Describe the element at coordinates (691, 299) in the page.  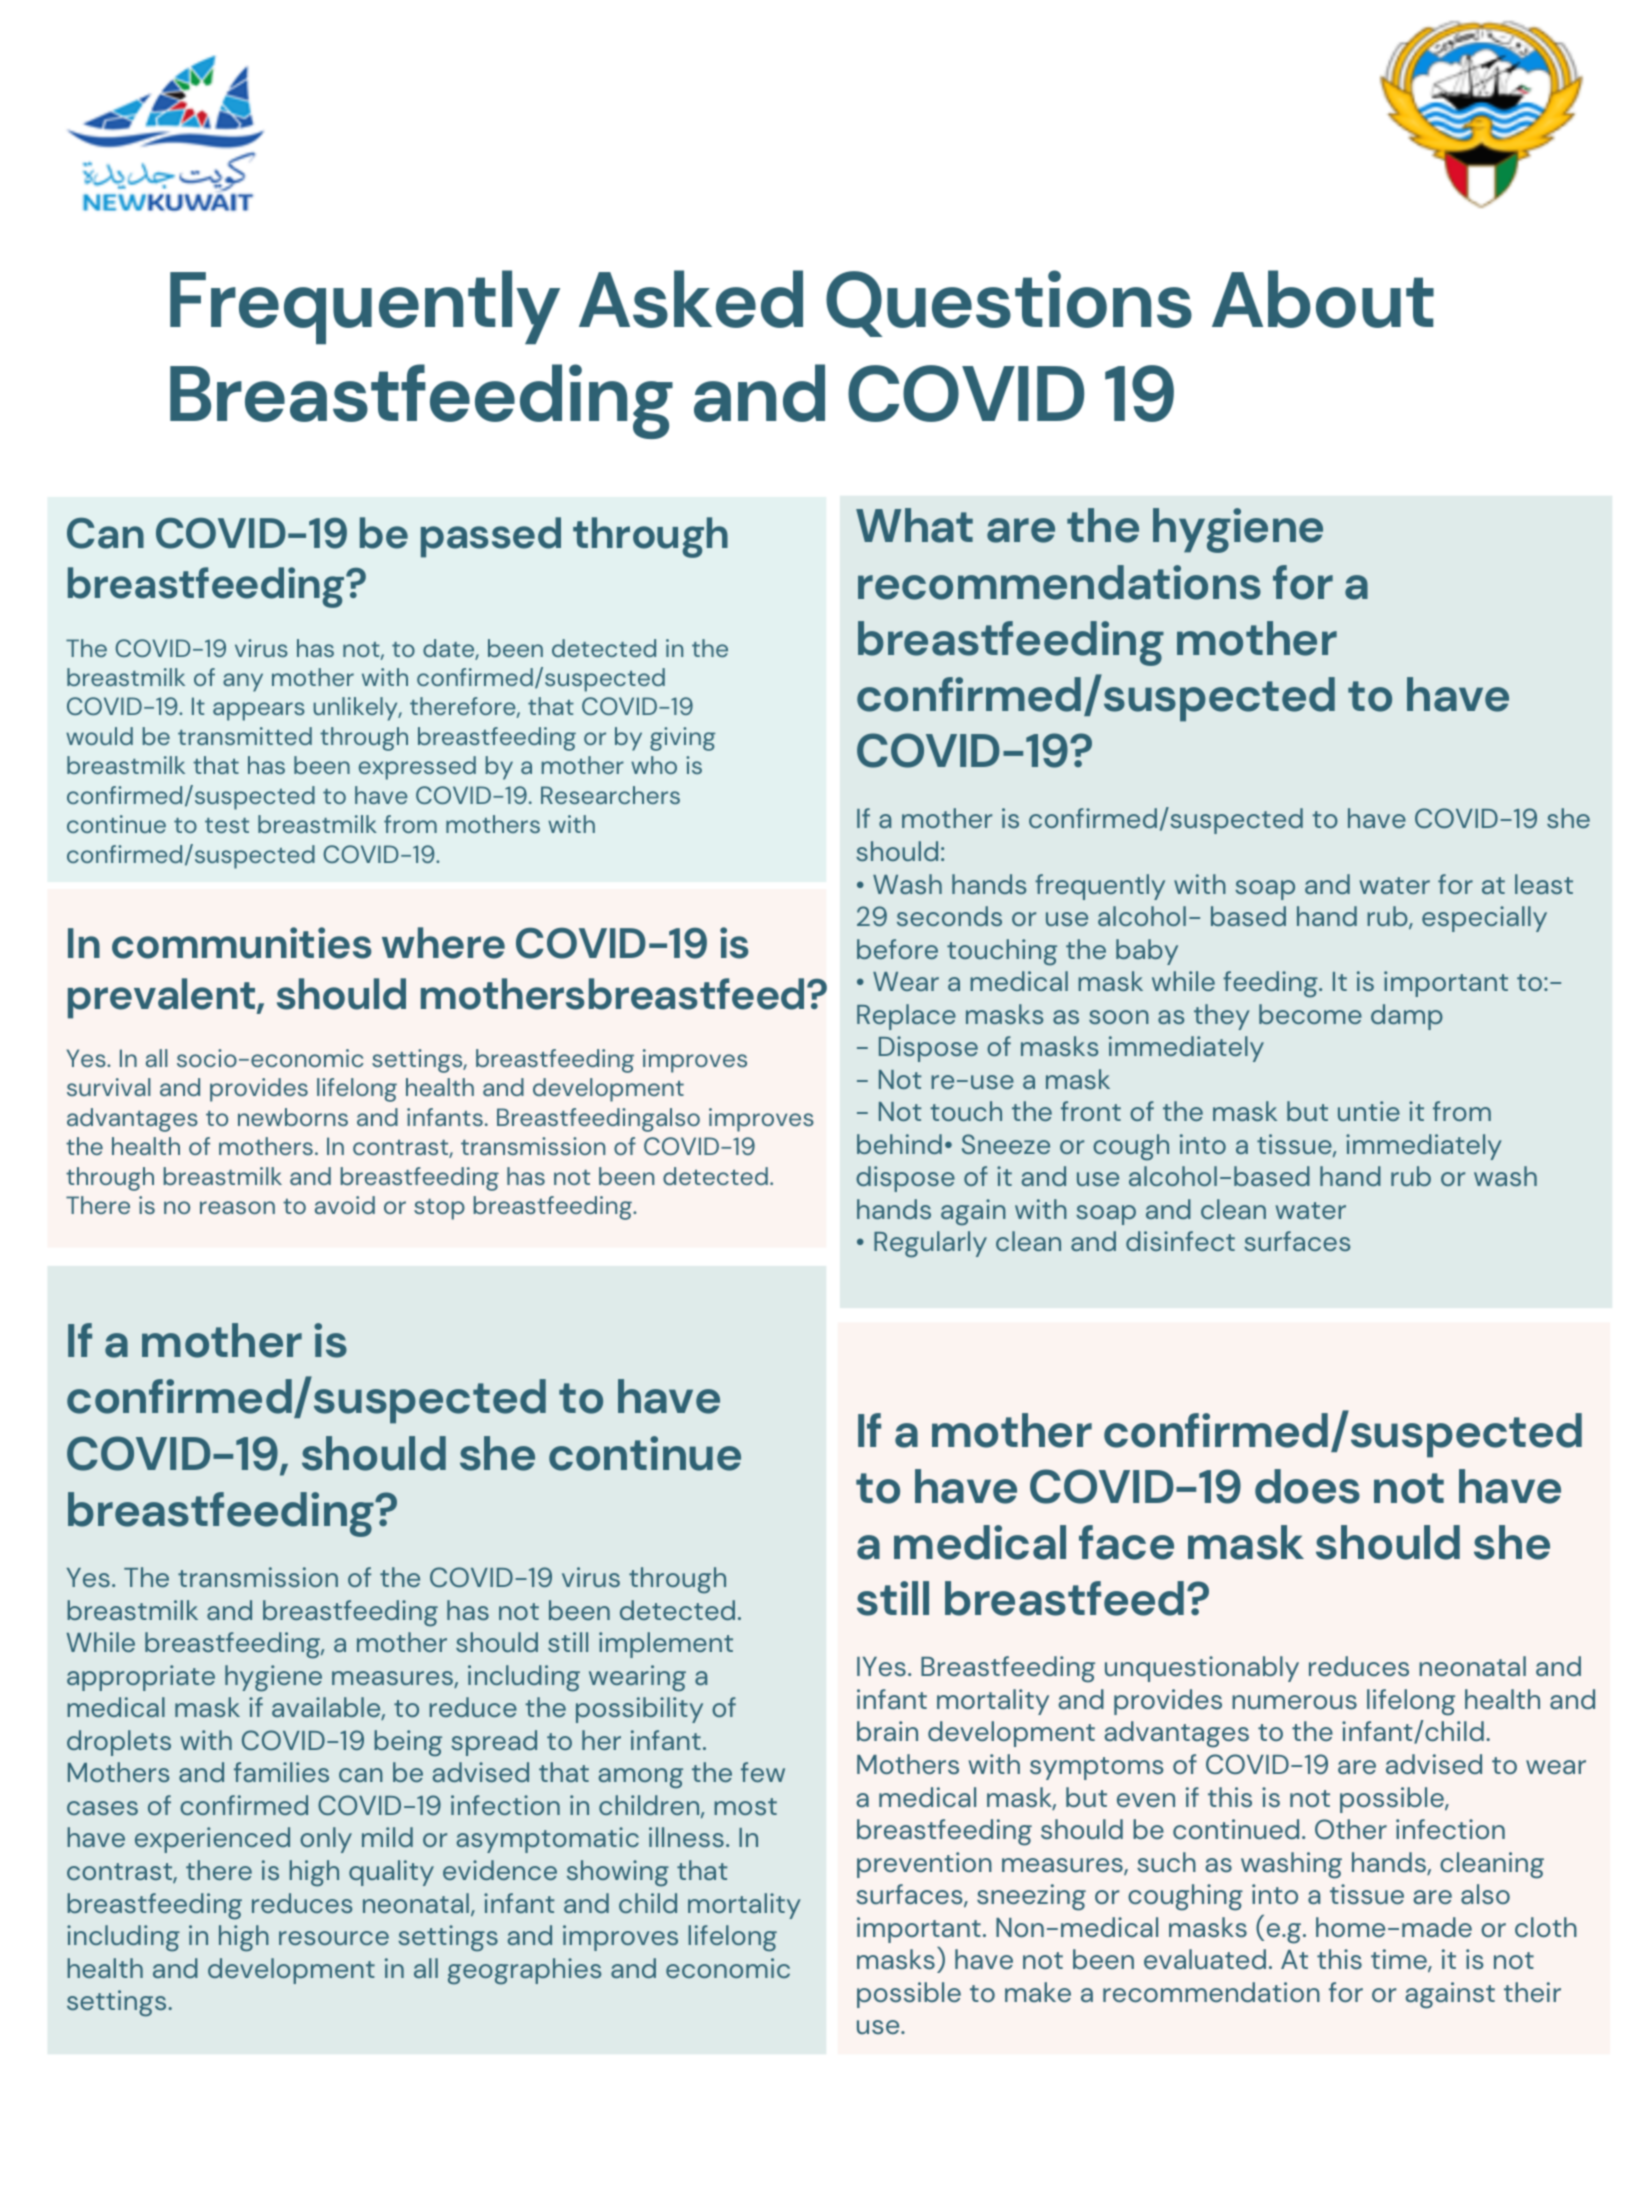
I see `Asked` at that location.
